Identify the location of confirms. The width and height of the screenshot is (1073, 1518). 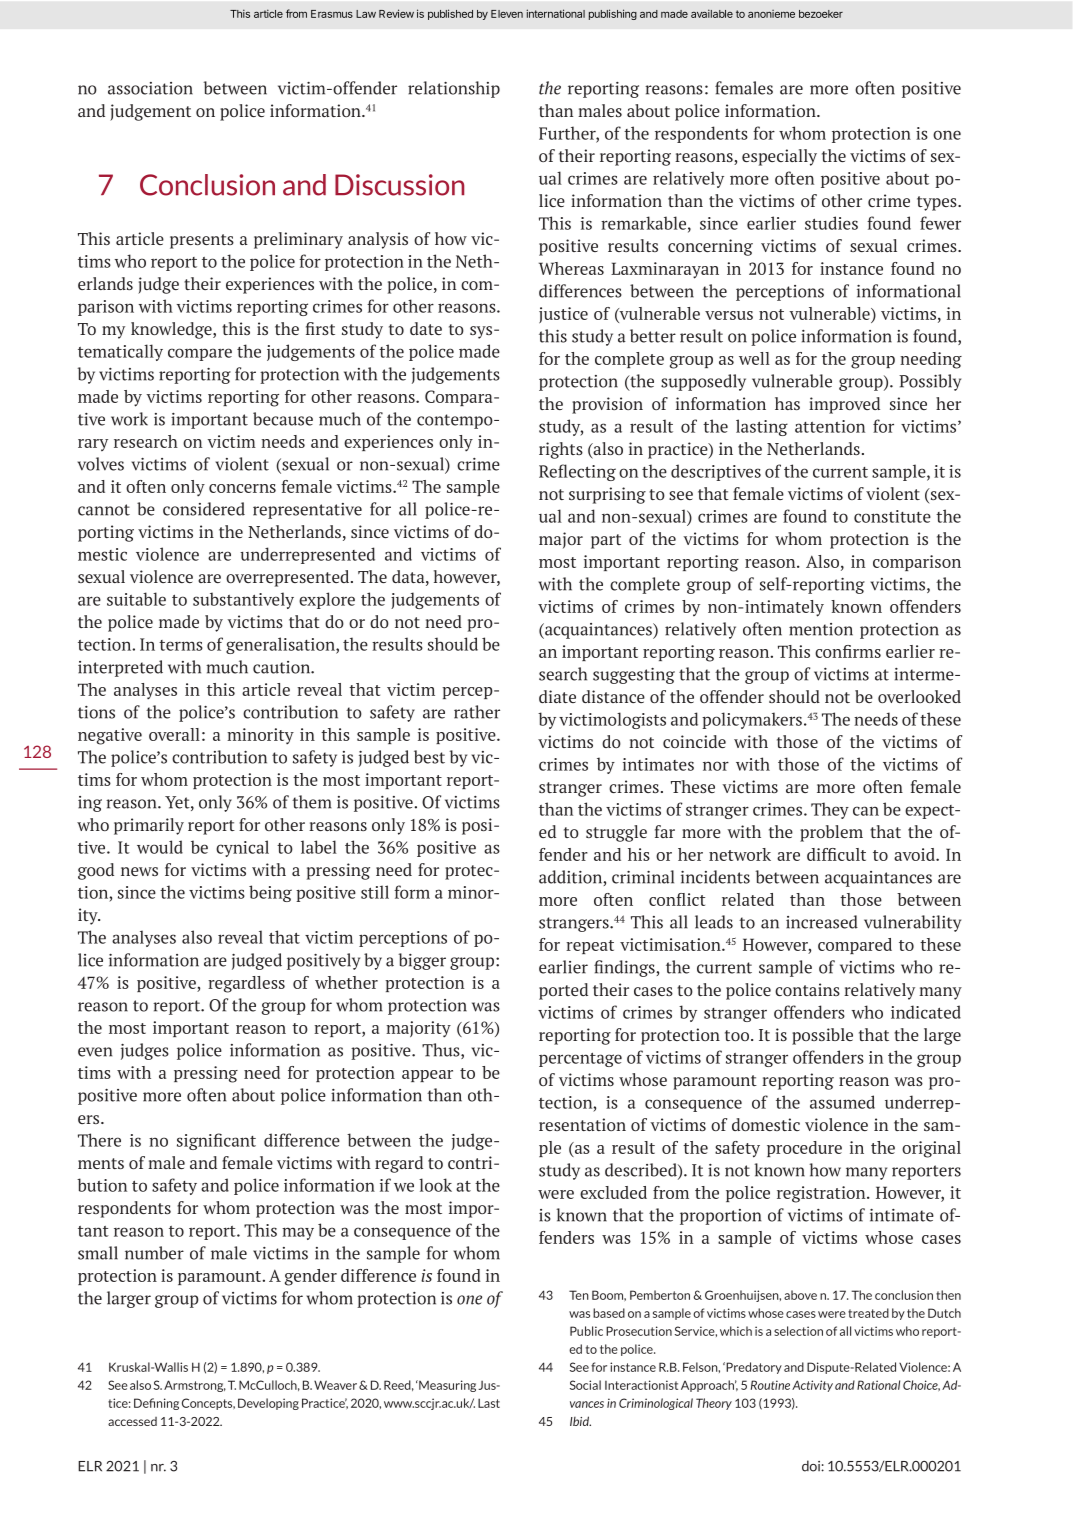
(848, 651).
